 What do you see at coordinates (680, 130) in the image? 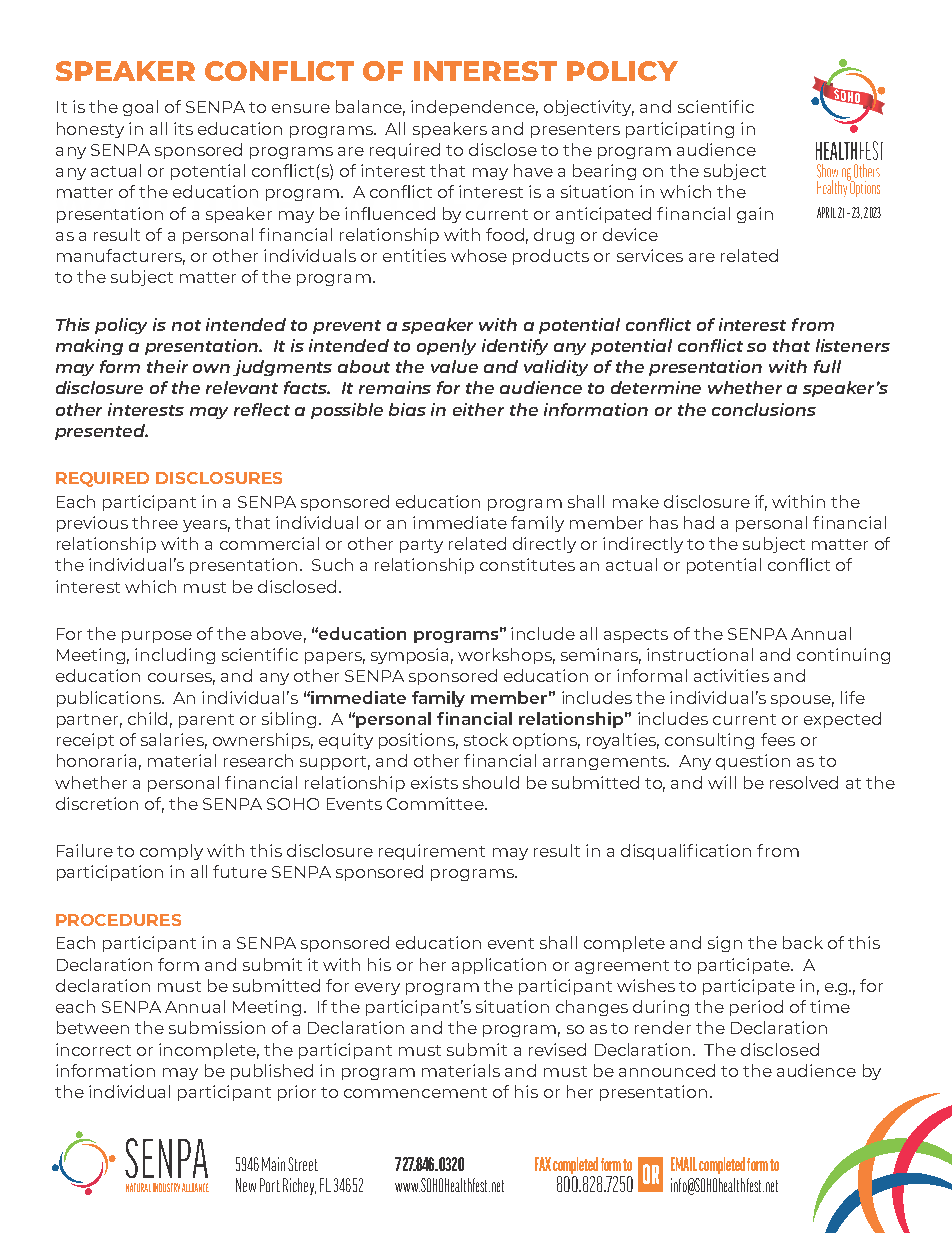
I see `participating` at bounding box center [680, 130].
